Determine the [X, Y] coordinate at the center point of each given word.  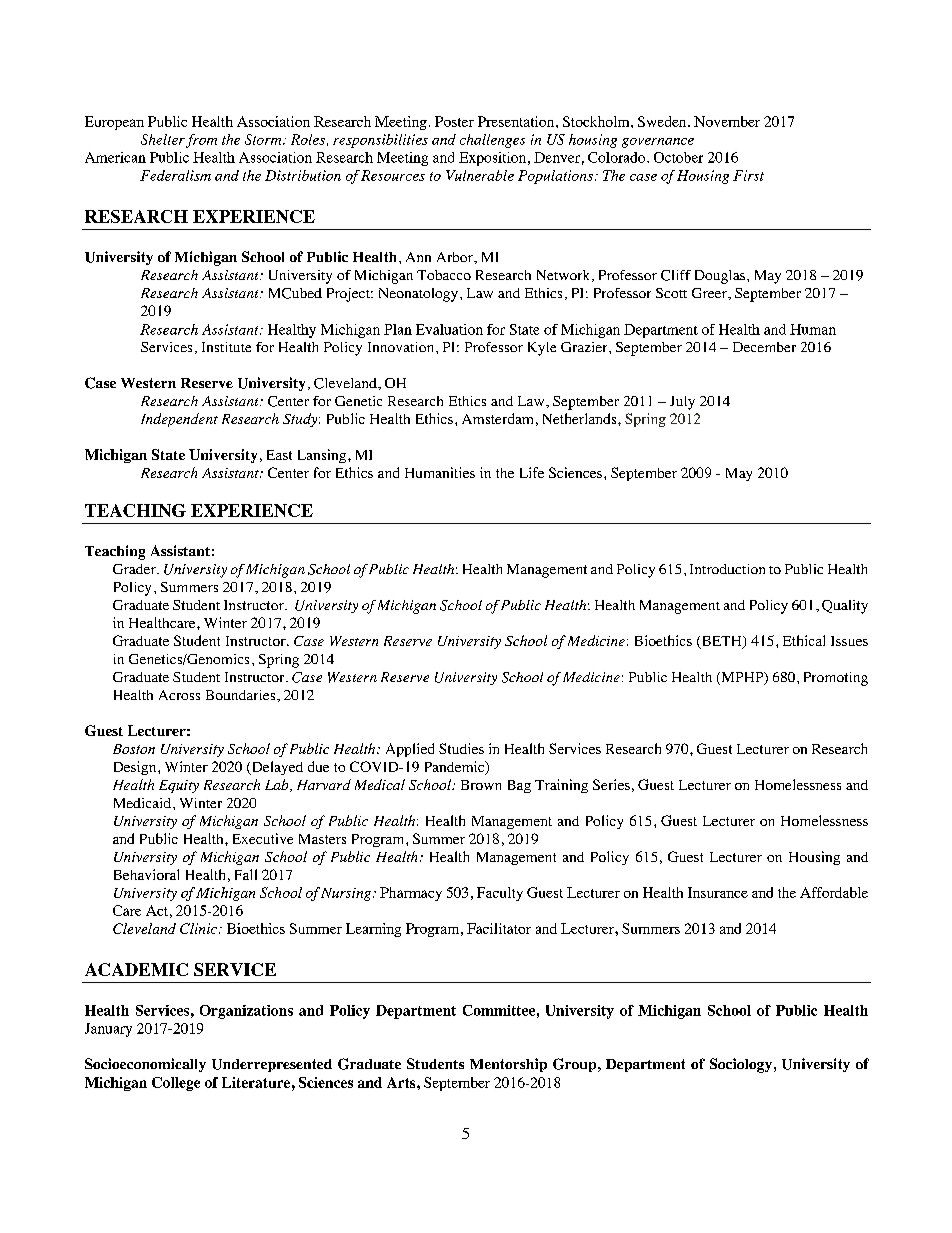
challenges [492, 141]
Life [532, 472]
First [748, 175]
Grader [135, 569]
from [201, 141]
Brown [481, 785]
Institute [226, 347]
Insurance [718, 892]
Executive [263, 838]
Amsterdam [497, 418]
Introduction [727, 569]
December [764, 347]
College [176, 1084]
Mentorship [508, 1065]
